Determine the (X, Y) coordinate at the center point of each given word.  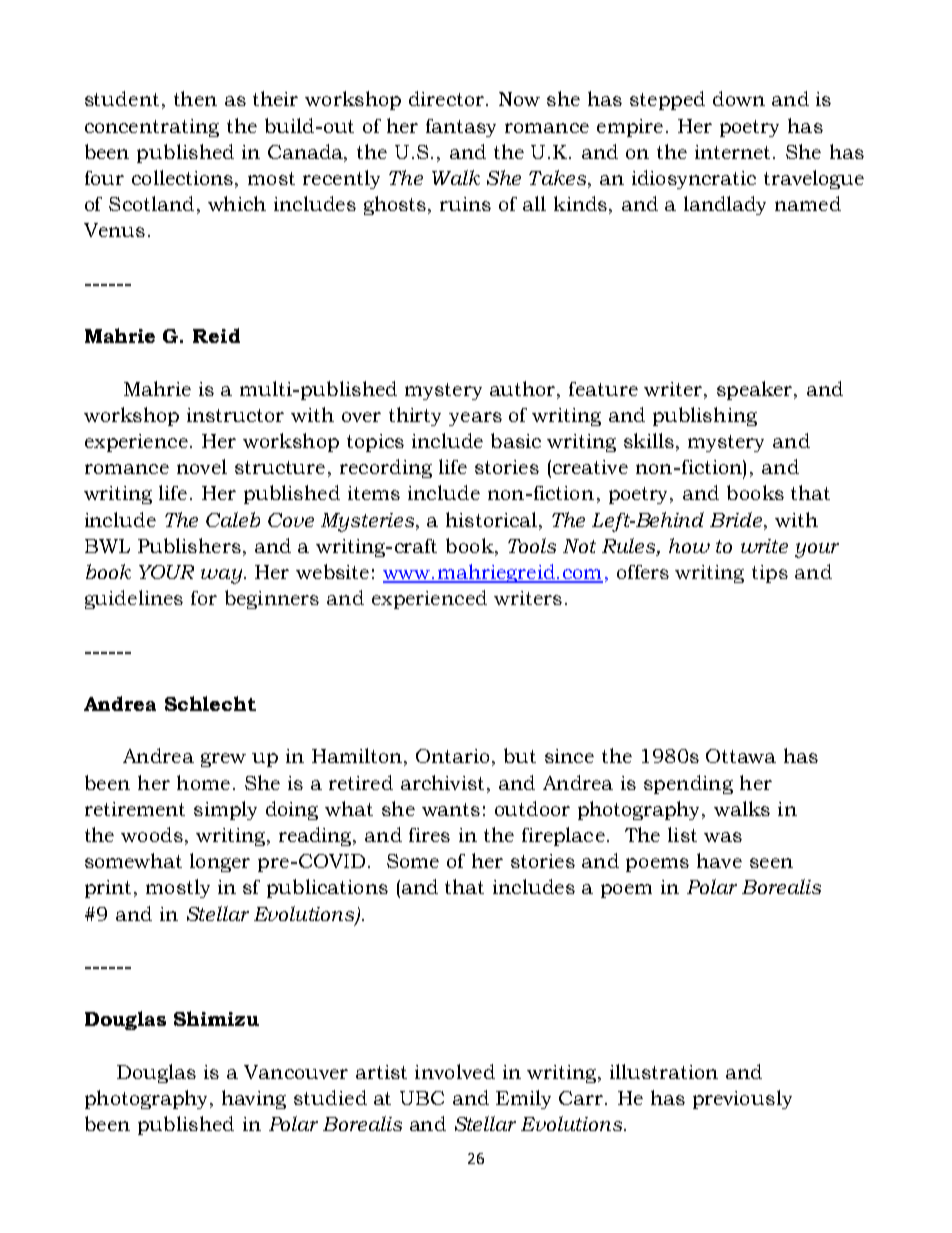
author (524, 388)
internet (734, 152)
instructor (235, 415)
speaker (756, 390)
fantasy (461, 128)
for (204, 598)
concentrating (152, 128)
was (723, 837)
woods (152, 834)
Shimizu (216, 1018)
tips (770, 574)
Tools (532, 545)
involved (455, 1071)
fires (429, 835)
